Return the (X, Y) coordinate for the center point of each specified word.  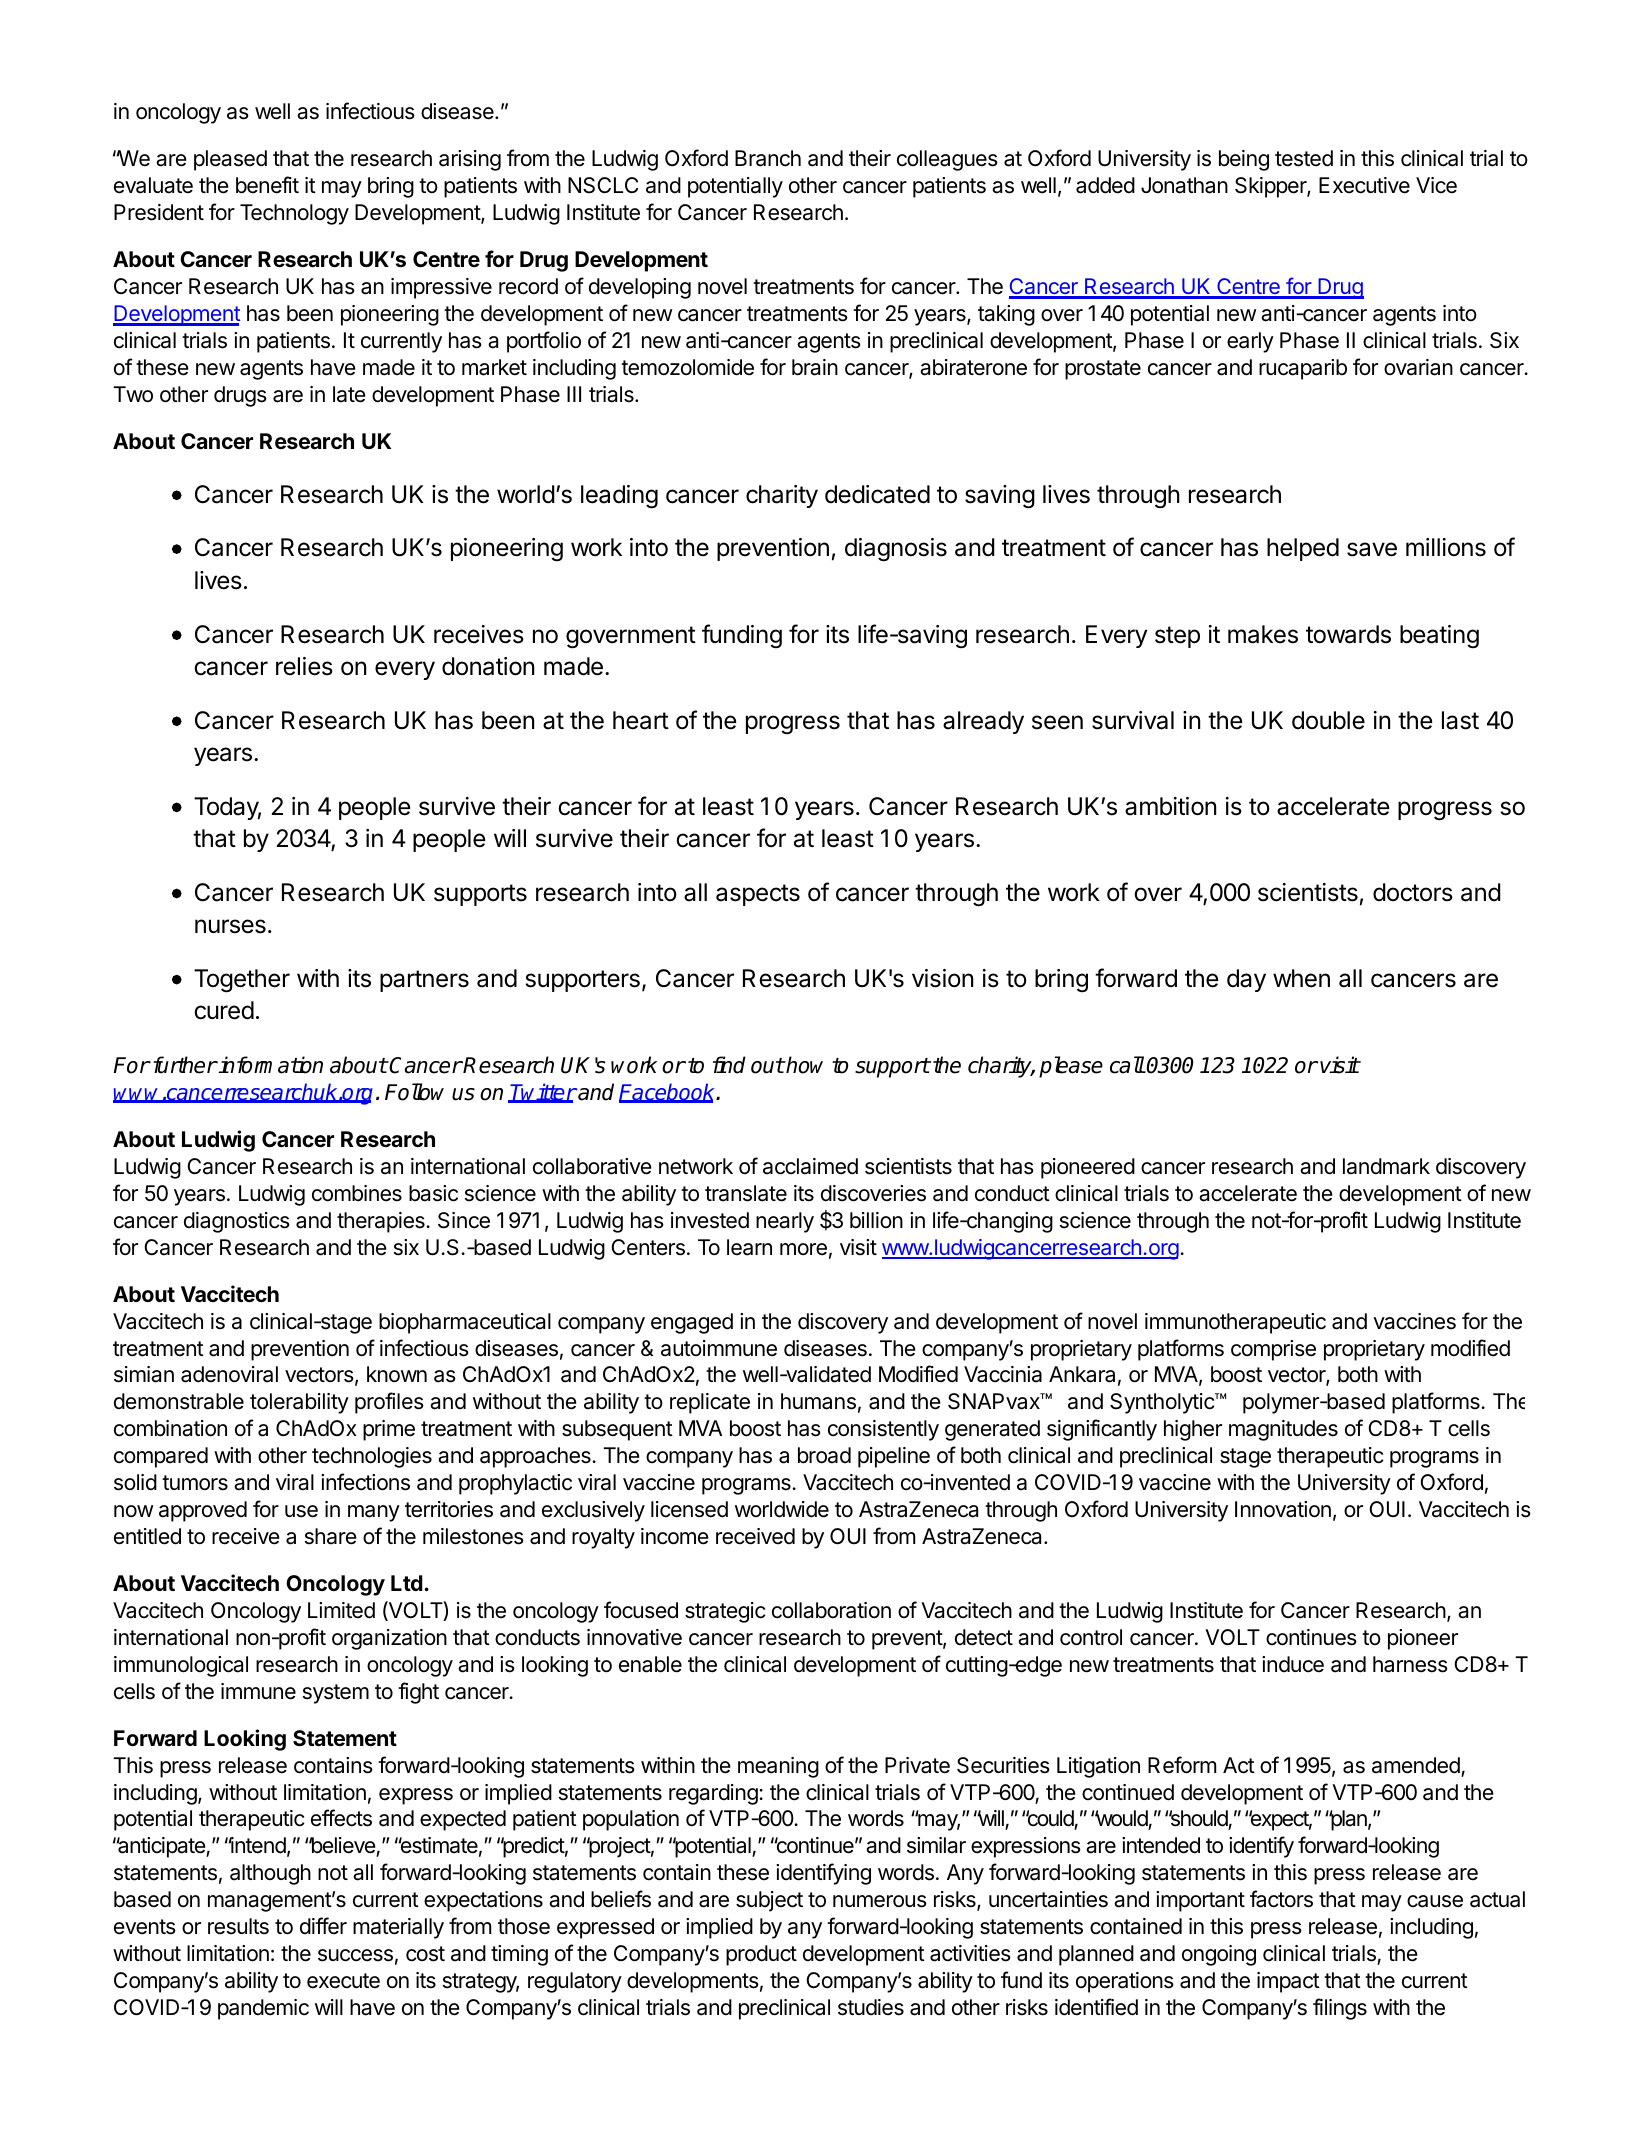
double (1328, 720)
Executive (1364, 185)
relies (304, 666)
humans (818, 1401)
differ (323, 1926)
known (397, 1374)
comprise (1273, 1350)
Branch (768, 158)
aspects (758, 895)
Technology (294, 214)
